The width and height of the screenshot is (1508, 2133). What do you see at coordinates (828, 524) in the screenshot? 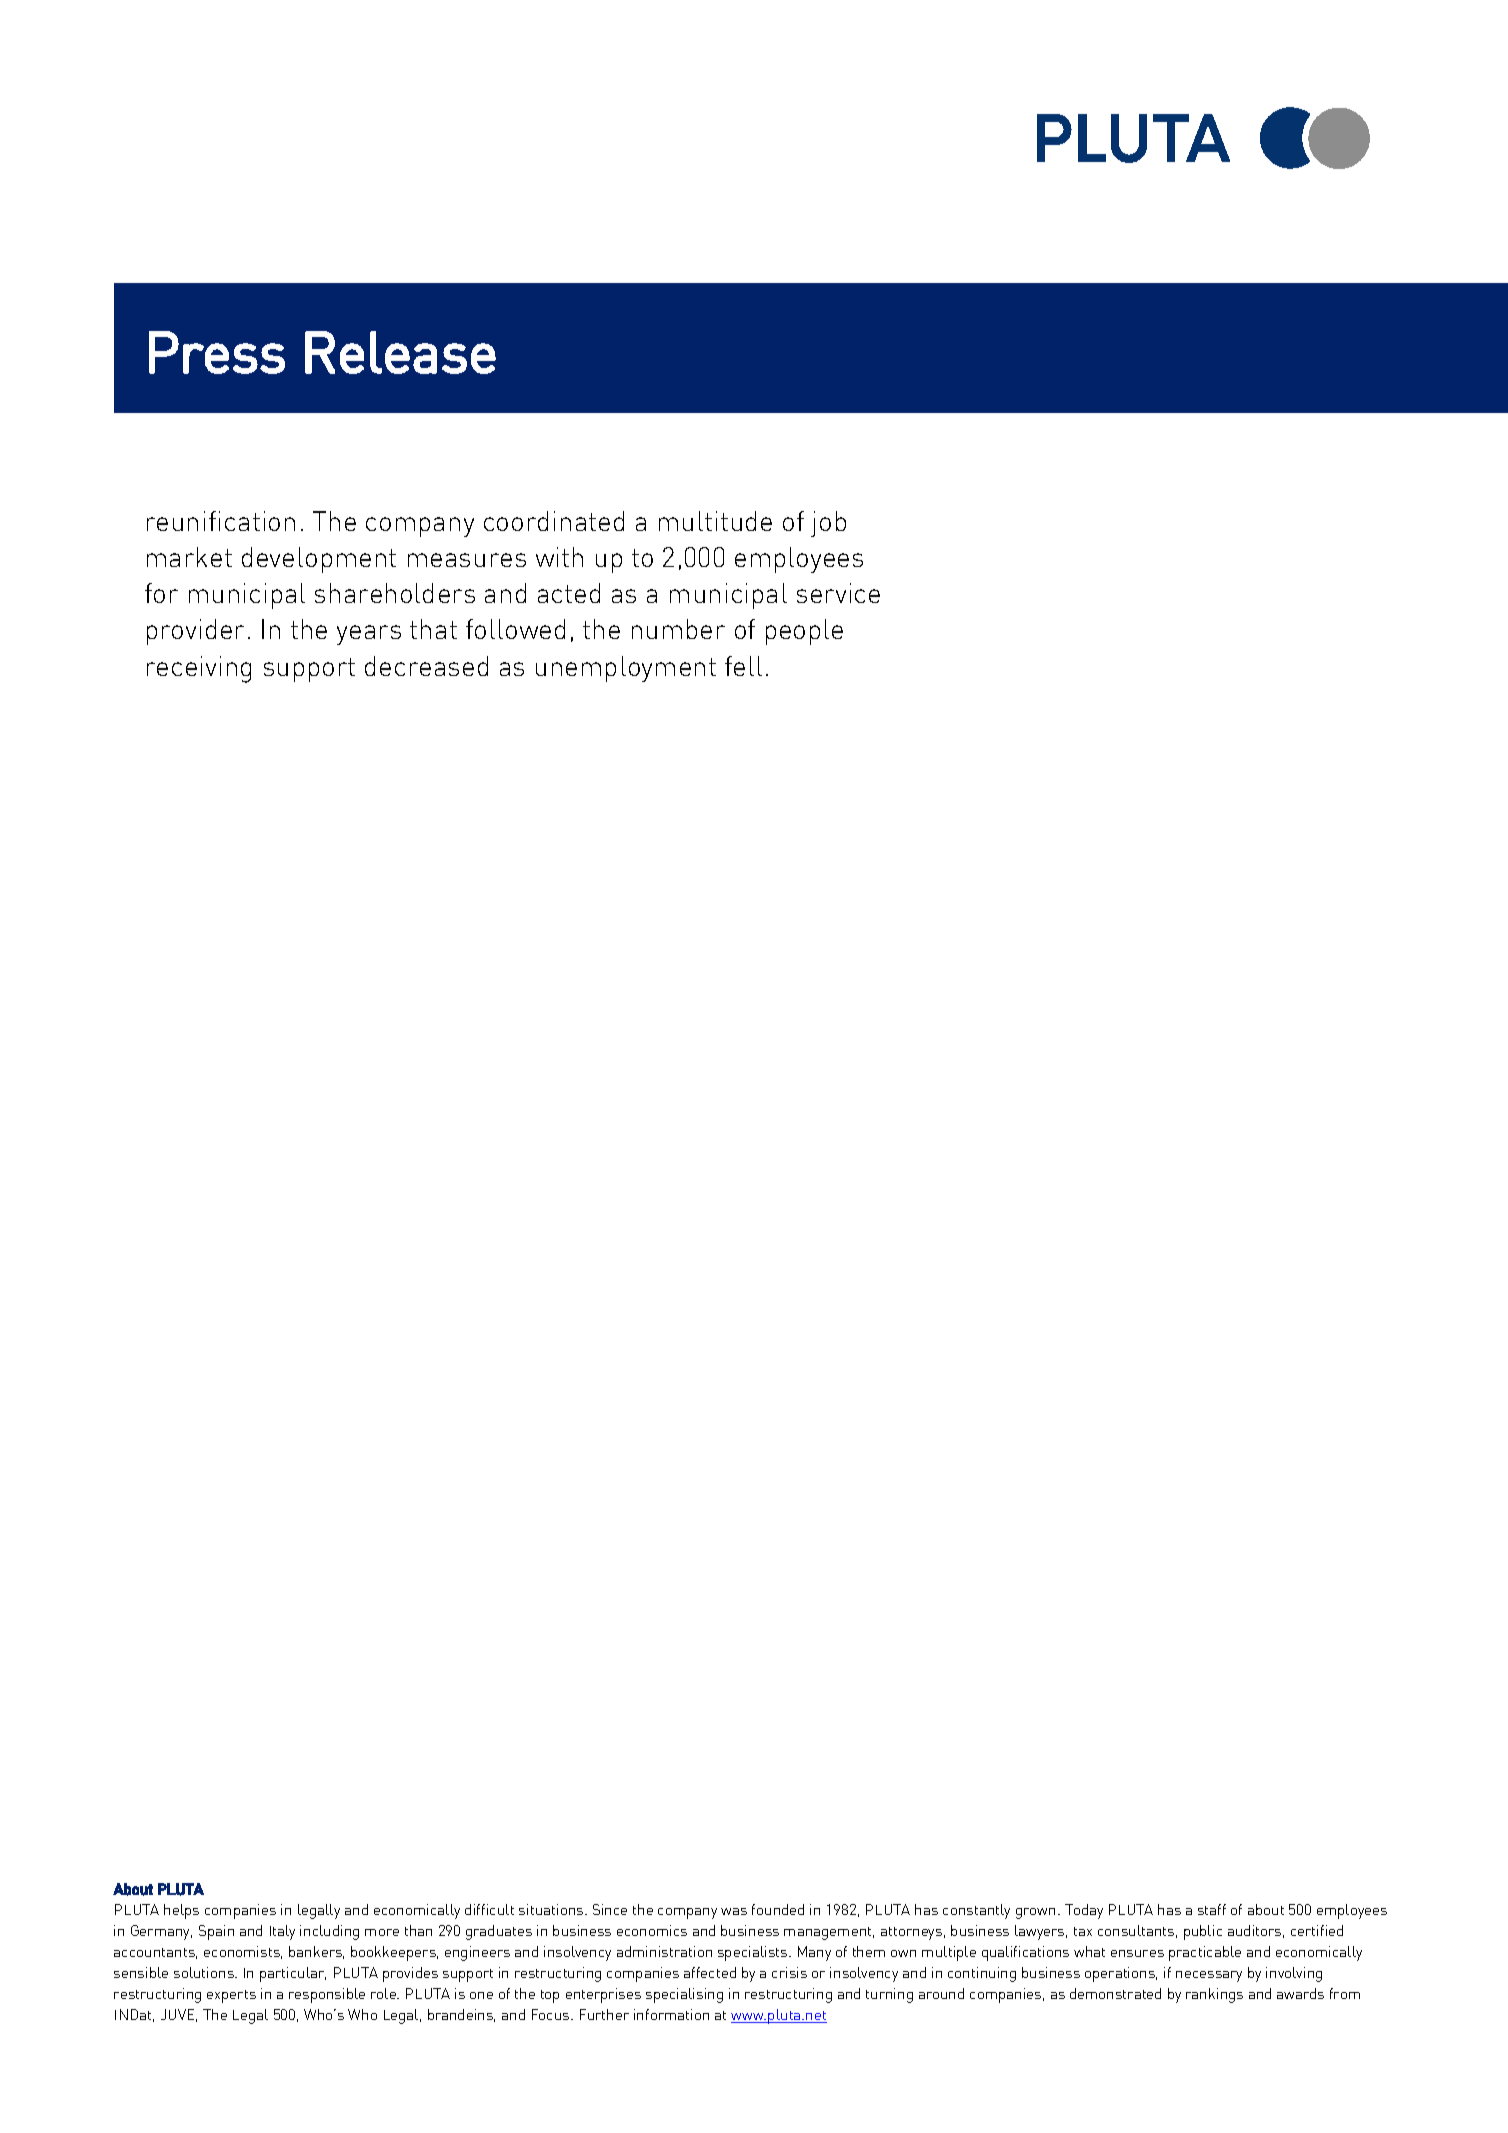
I see `job` at bounding box center [828, 524].
